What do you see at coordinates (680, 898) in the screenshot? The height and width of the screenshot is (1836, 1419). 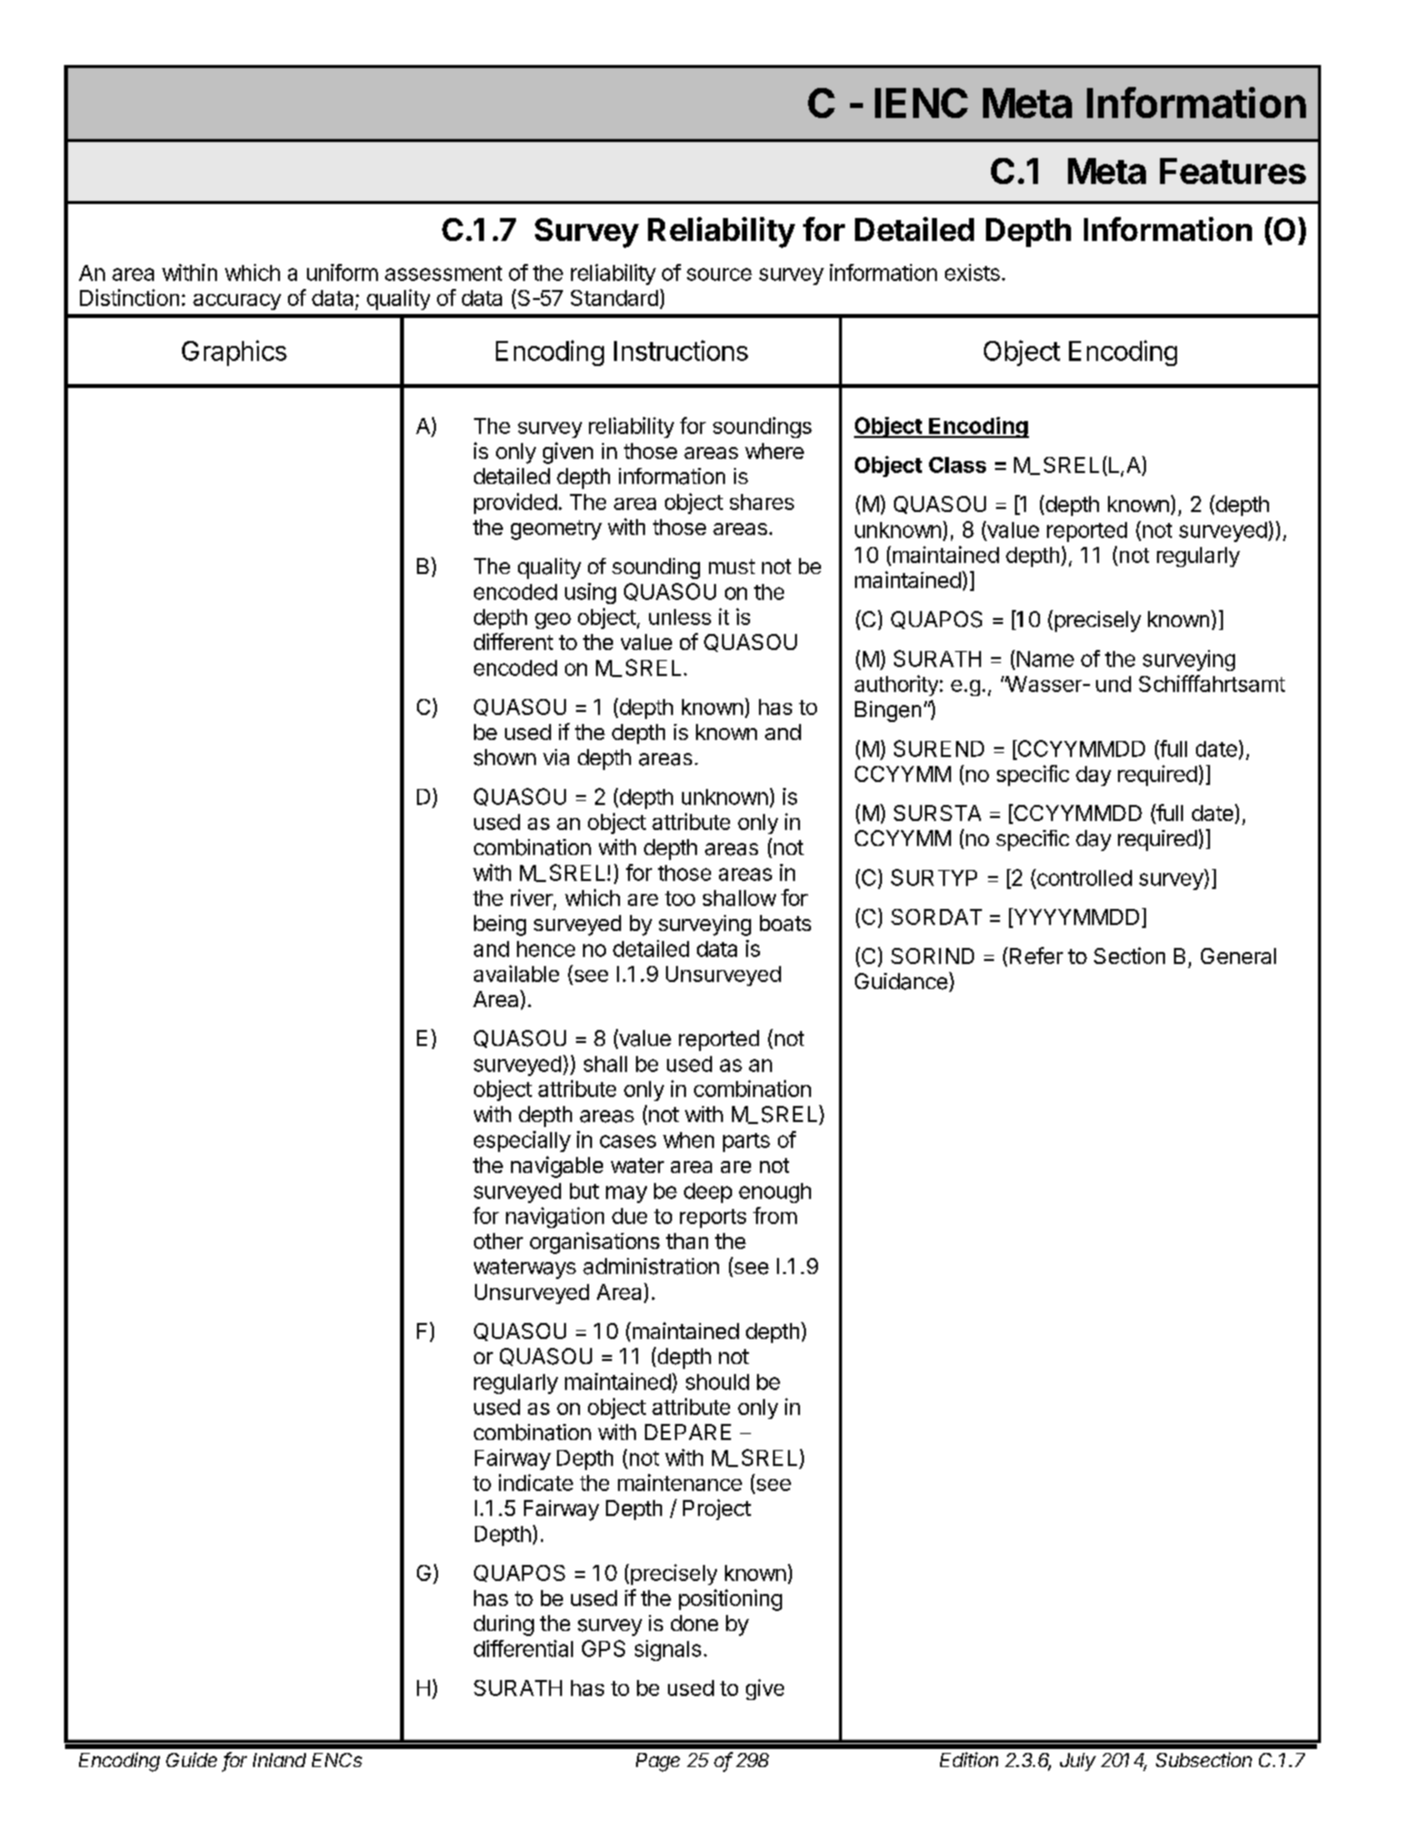 I see `too` at bounding box center [680, 898].
